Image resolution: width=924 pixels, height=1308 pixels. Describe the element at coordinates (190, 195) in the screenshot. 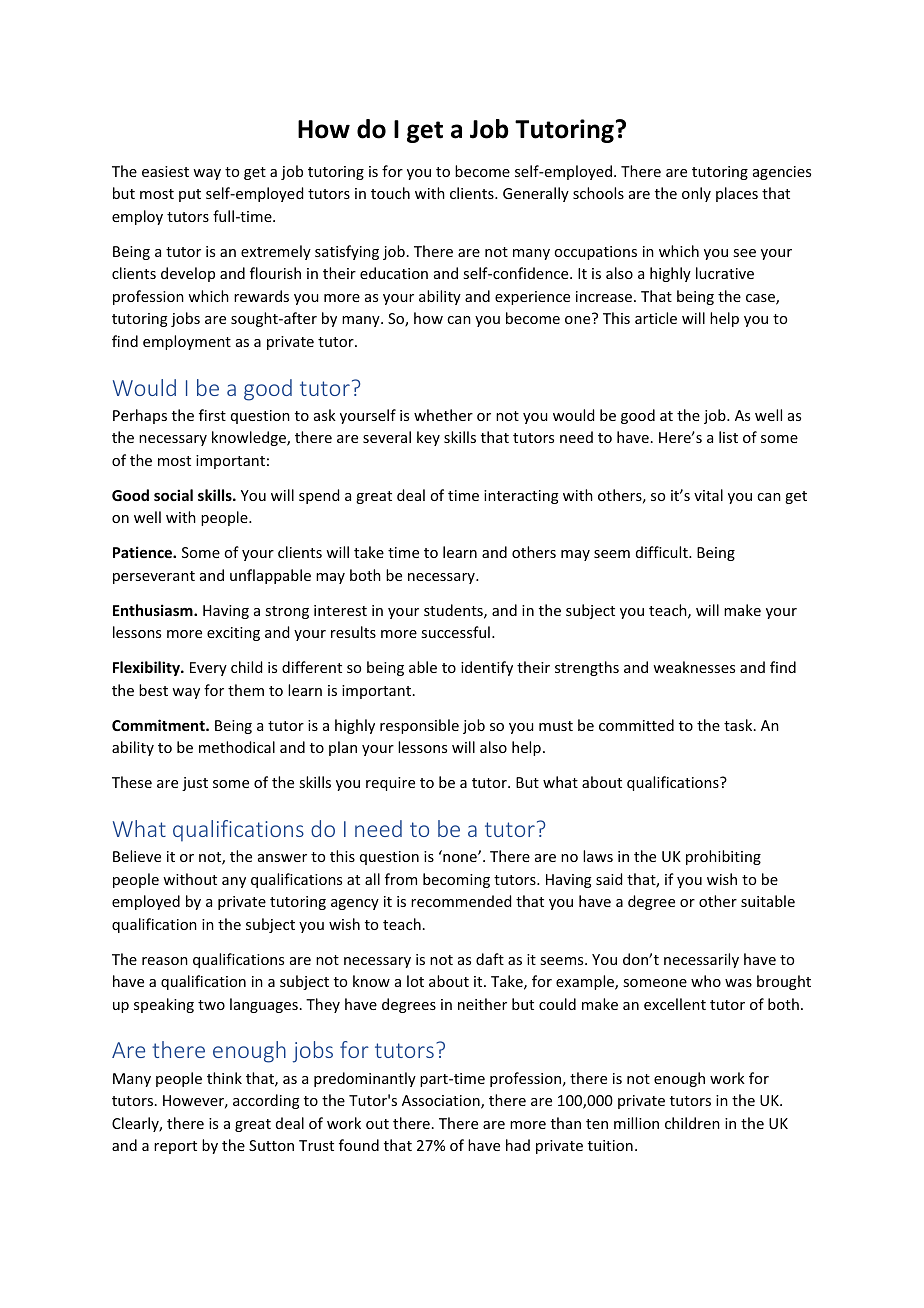

I see `put` at that location.
